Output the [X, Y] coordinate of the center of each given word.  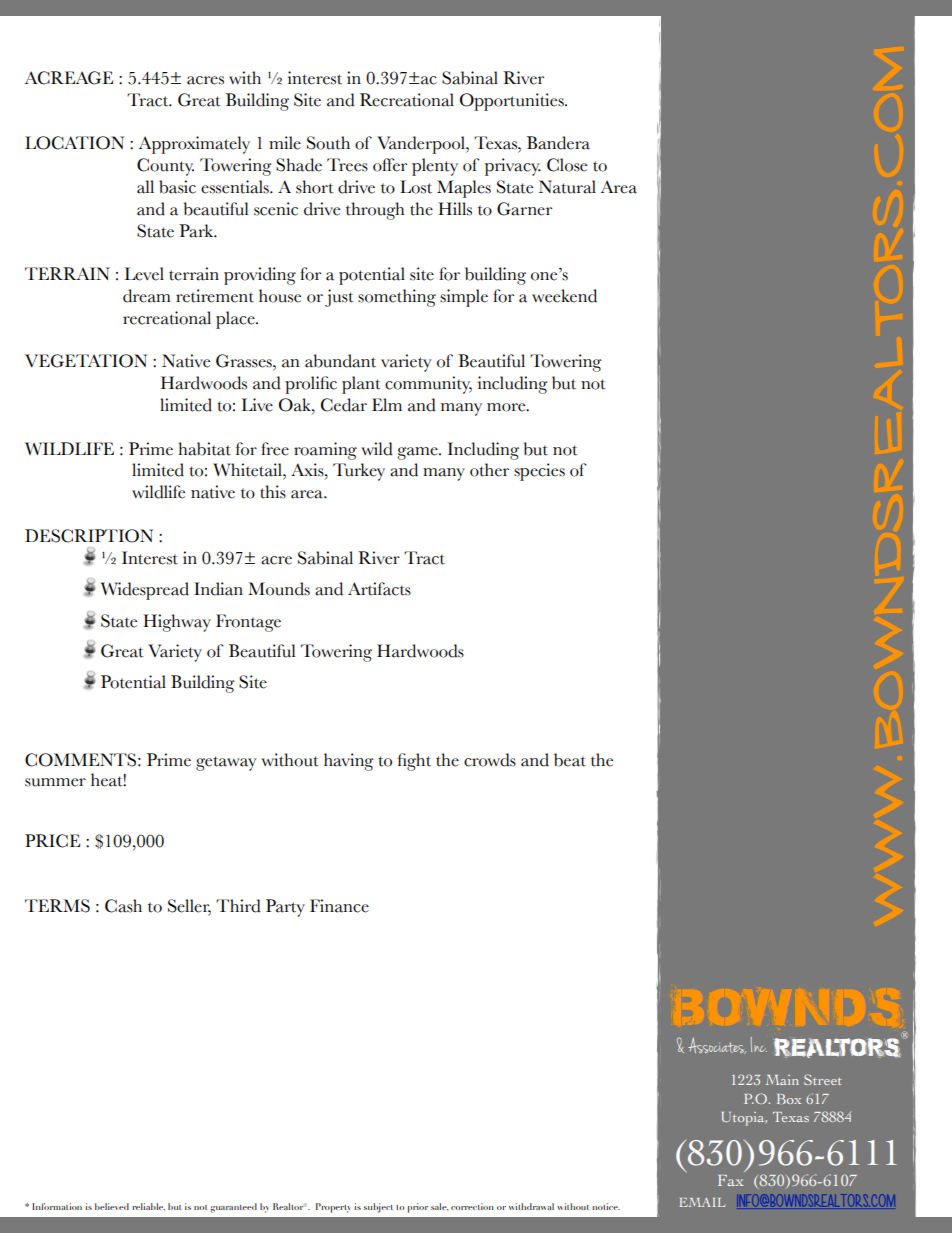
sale [440, 1206]
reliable [148, 1207]
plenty [435, 167]
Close [567, 165]
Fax [730, 1180]
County [165, 167]
